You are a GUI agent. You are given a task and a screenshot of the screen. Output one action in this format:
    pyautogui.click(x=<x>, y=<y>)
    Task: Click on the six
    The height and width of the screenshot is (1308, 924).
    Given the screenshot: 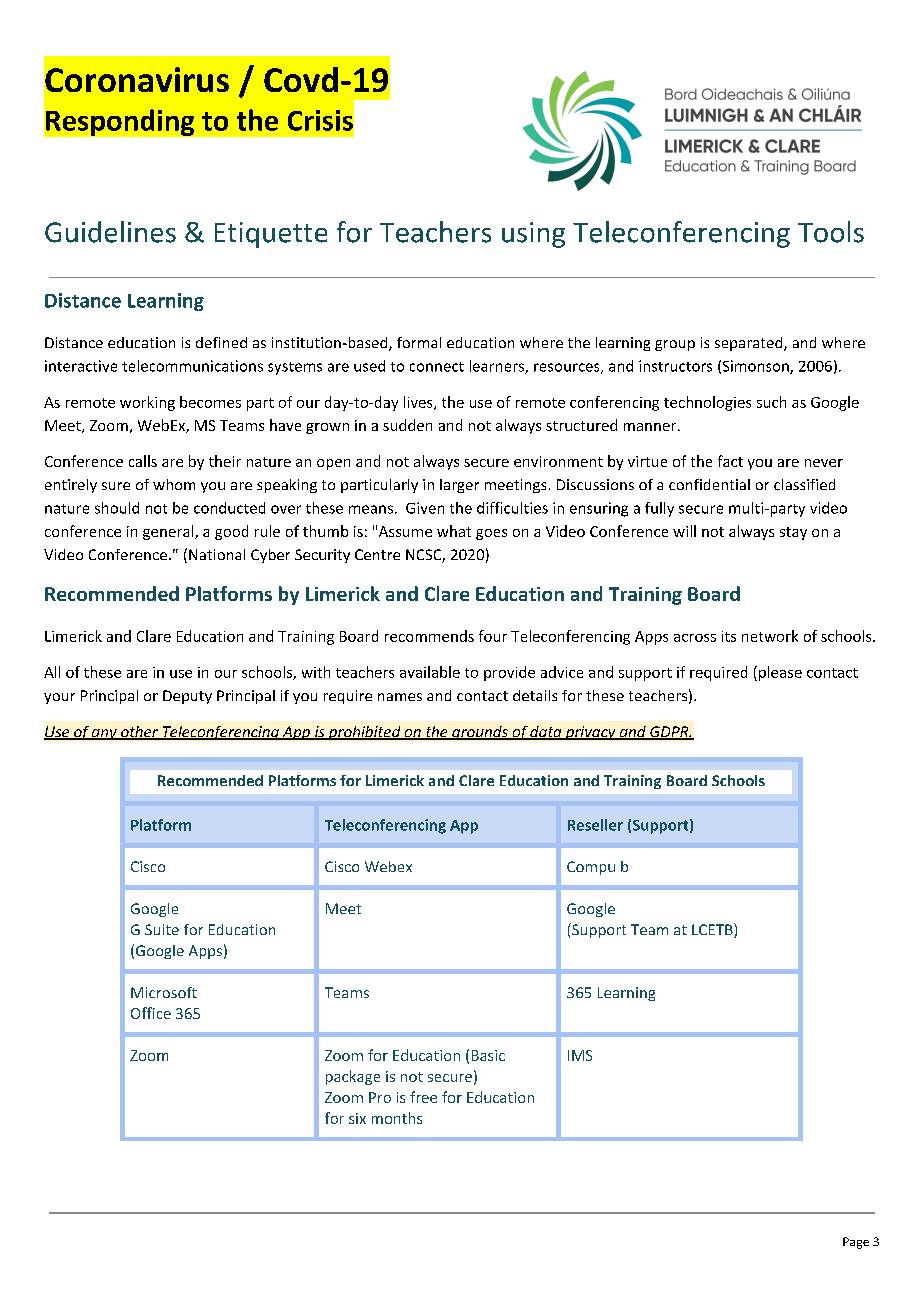 What is the action you would take?
    pyautogui.click(x=357, y=1118)
